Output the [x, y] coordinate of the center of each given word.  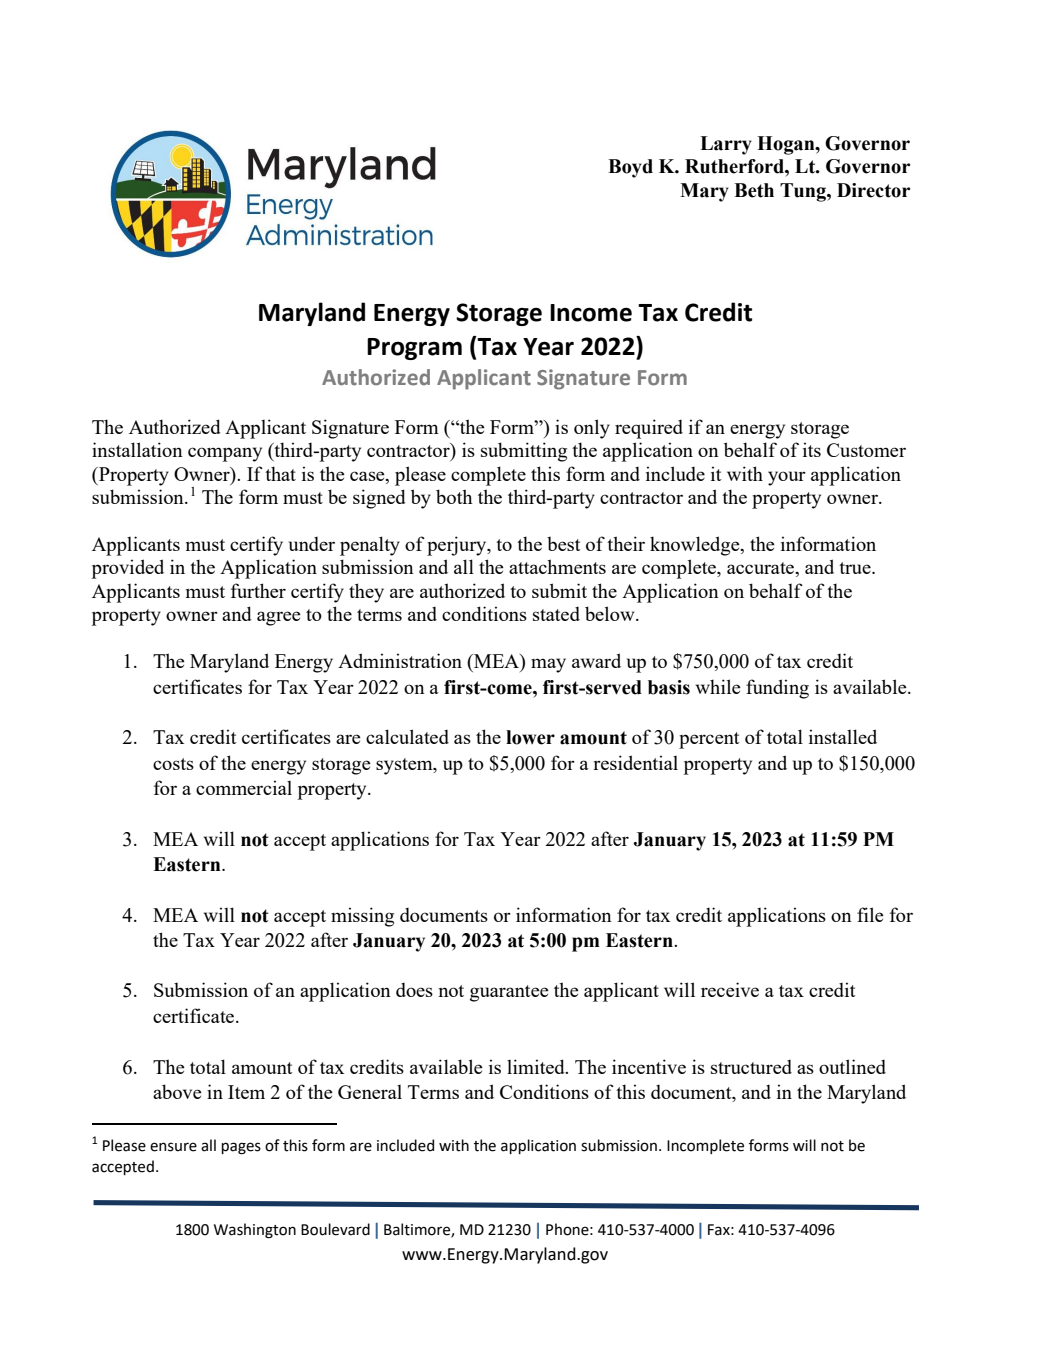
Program [414, 349]
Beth [754, 190]
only [592, 429]
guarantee [509, 993]
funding [777, 689]
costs [173, 764]
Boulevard [335, 1229]
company [225, 454]
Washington [255, 1230]
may [548, 665]
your [787, 478]
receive [730, 989]
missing [362, 917]
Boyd [630, 168]
